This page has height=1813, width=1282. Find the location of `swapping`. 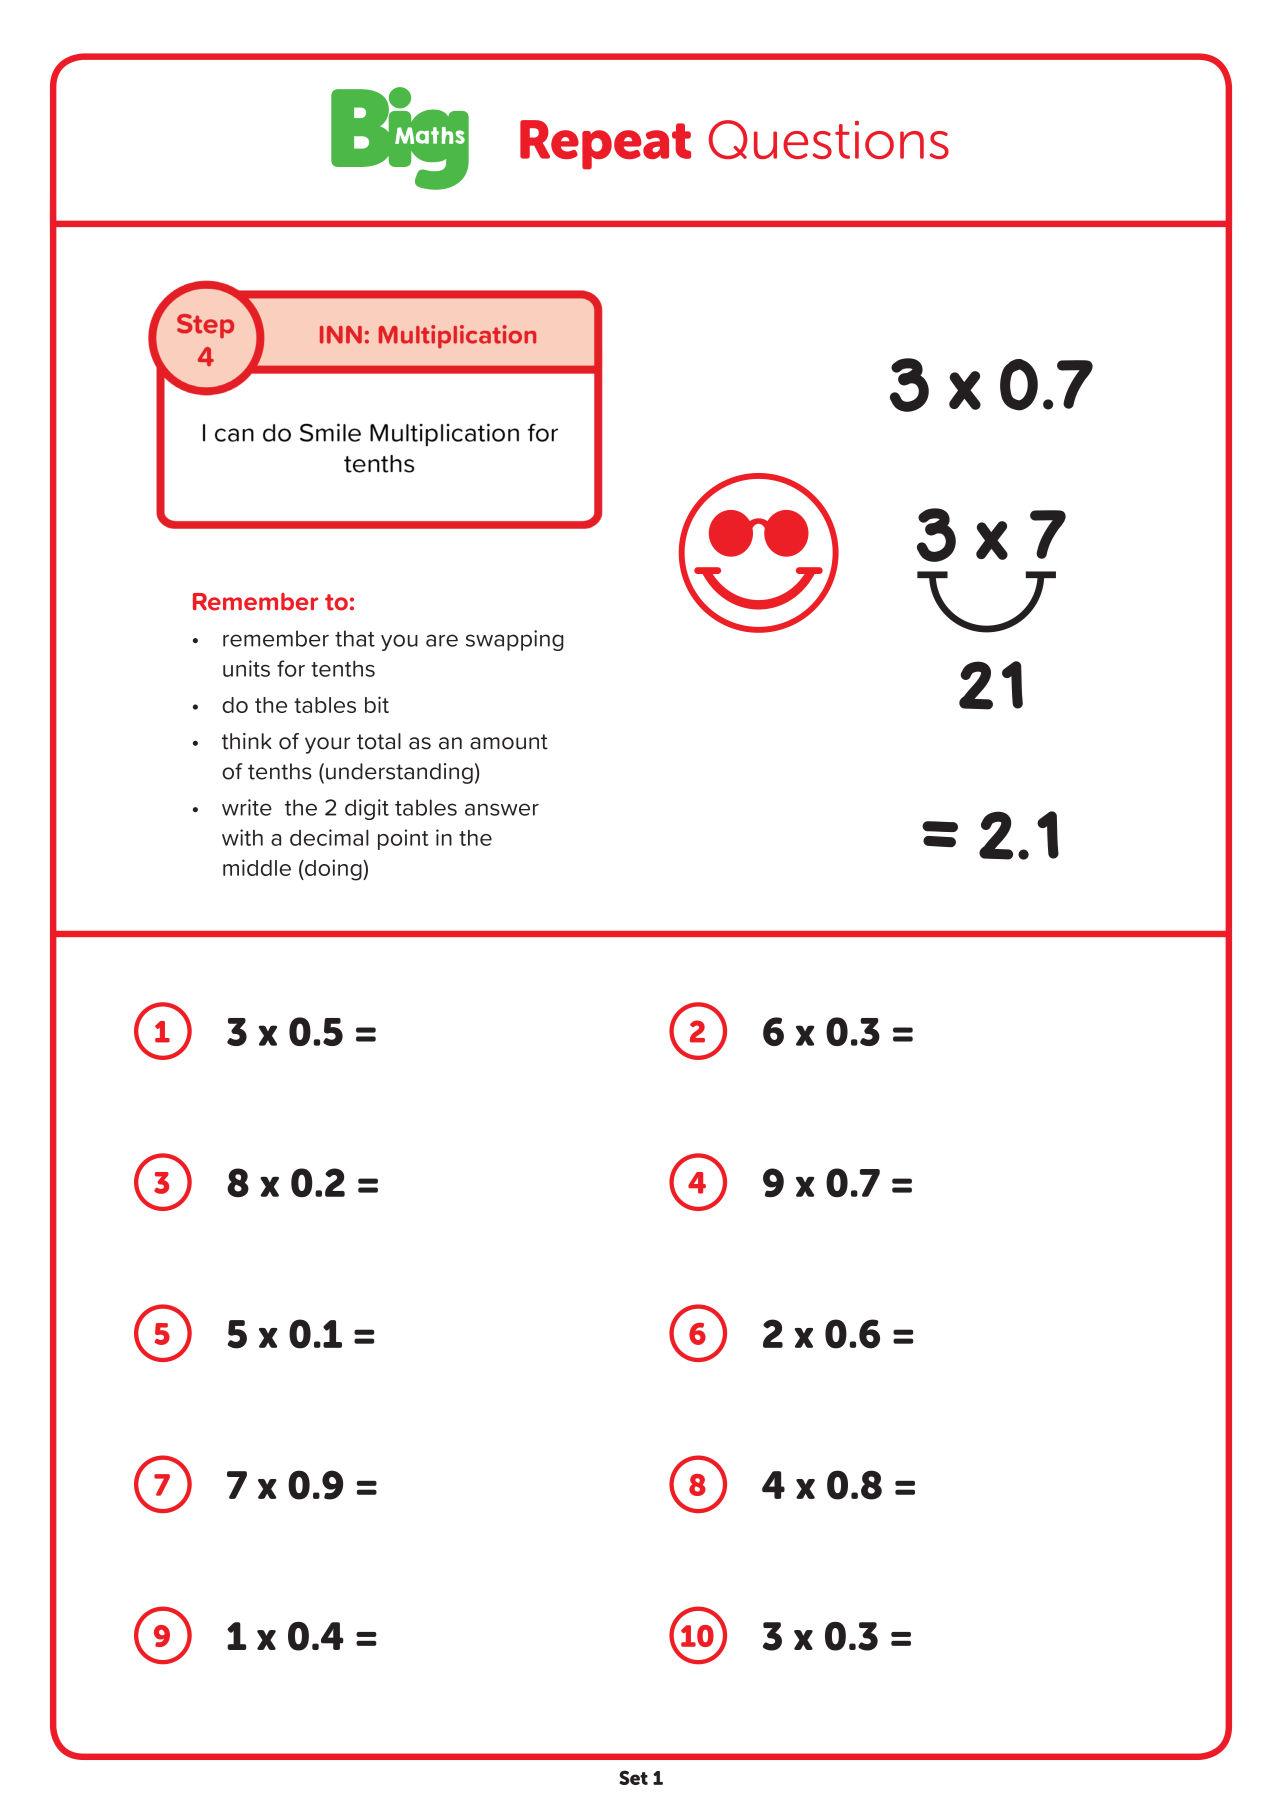

swapping is located at coordinates (515, 640).
